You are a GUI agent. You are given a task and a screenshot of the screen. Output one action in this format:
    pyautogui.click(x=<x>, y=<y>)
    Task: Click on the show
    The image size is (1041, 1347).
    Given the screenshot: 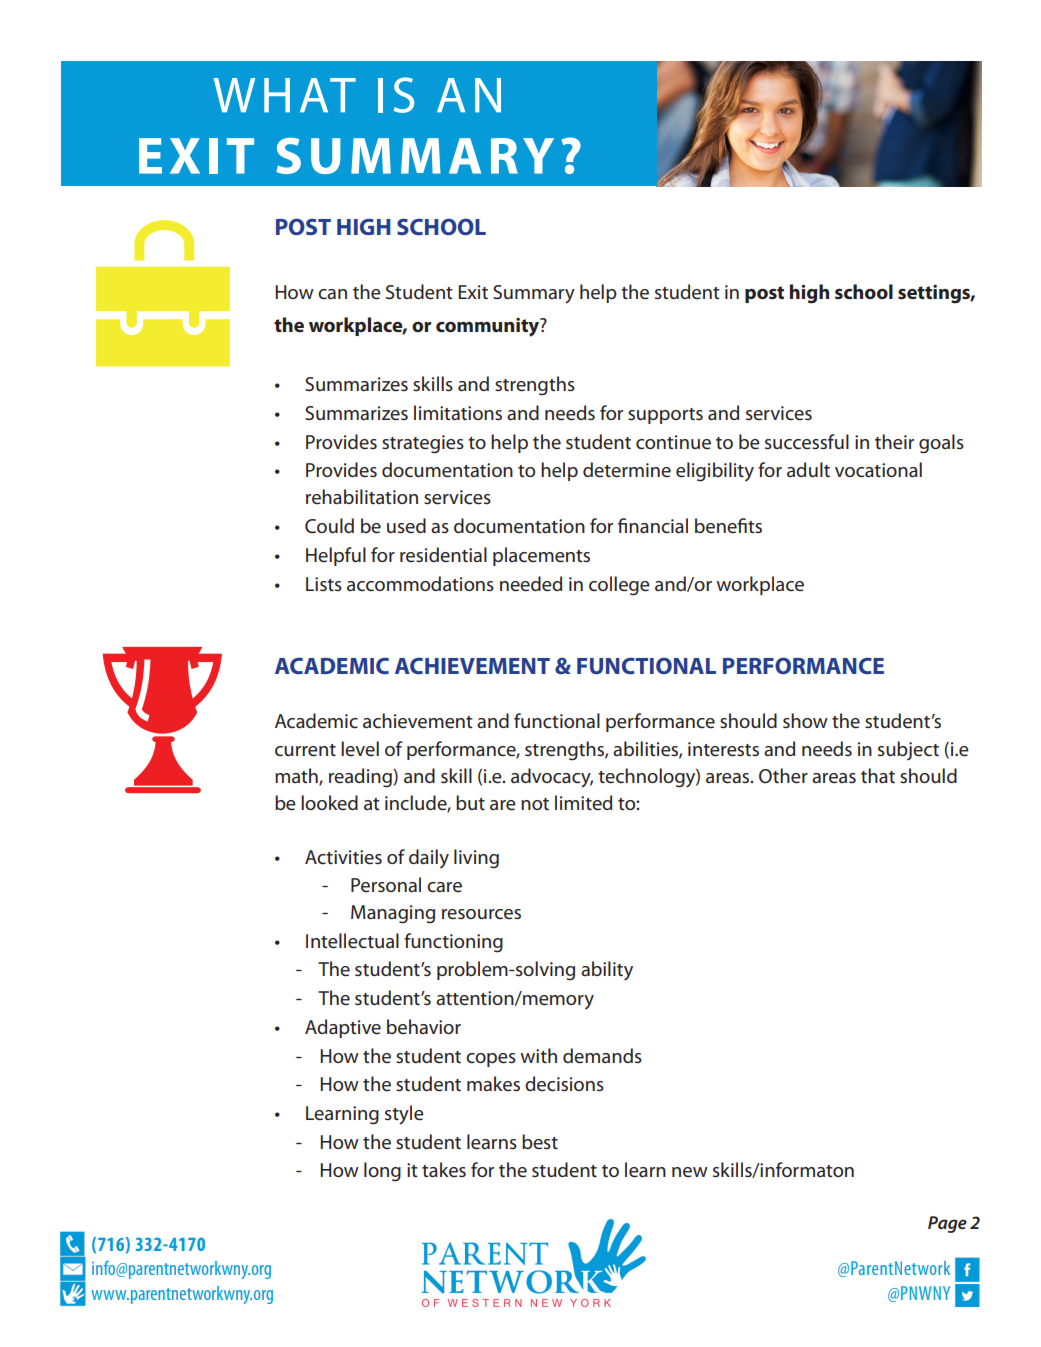 What is the action you would take?
    pyautogui.click(x=805, y=720)
